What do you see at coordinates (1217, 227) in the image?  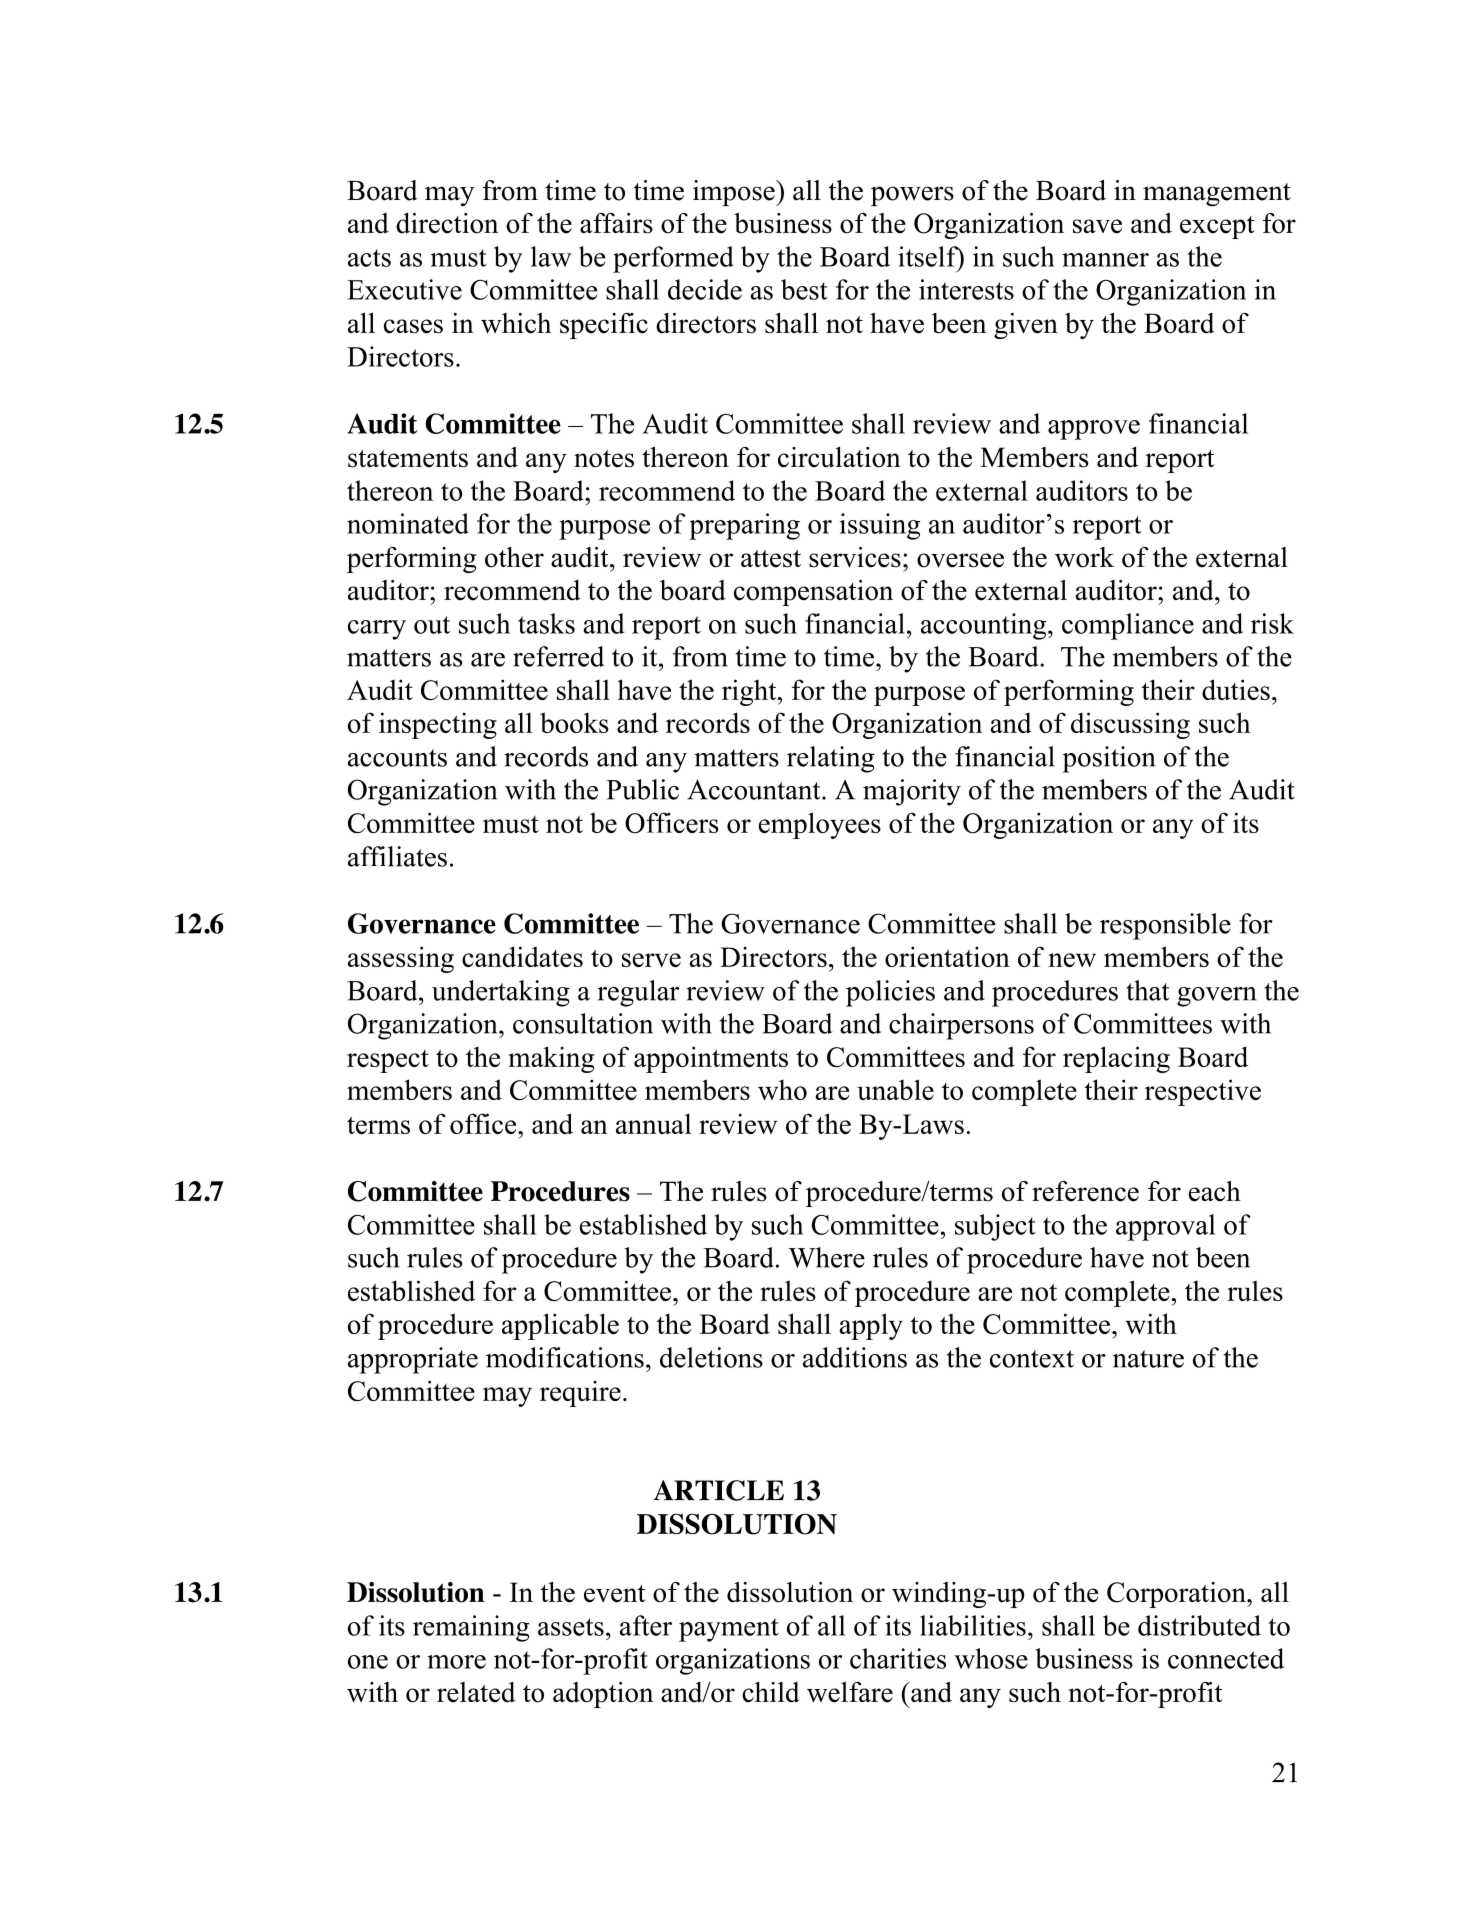 I see `except` at bounding box center [1217, 227].
